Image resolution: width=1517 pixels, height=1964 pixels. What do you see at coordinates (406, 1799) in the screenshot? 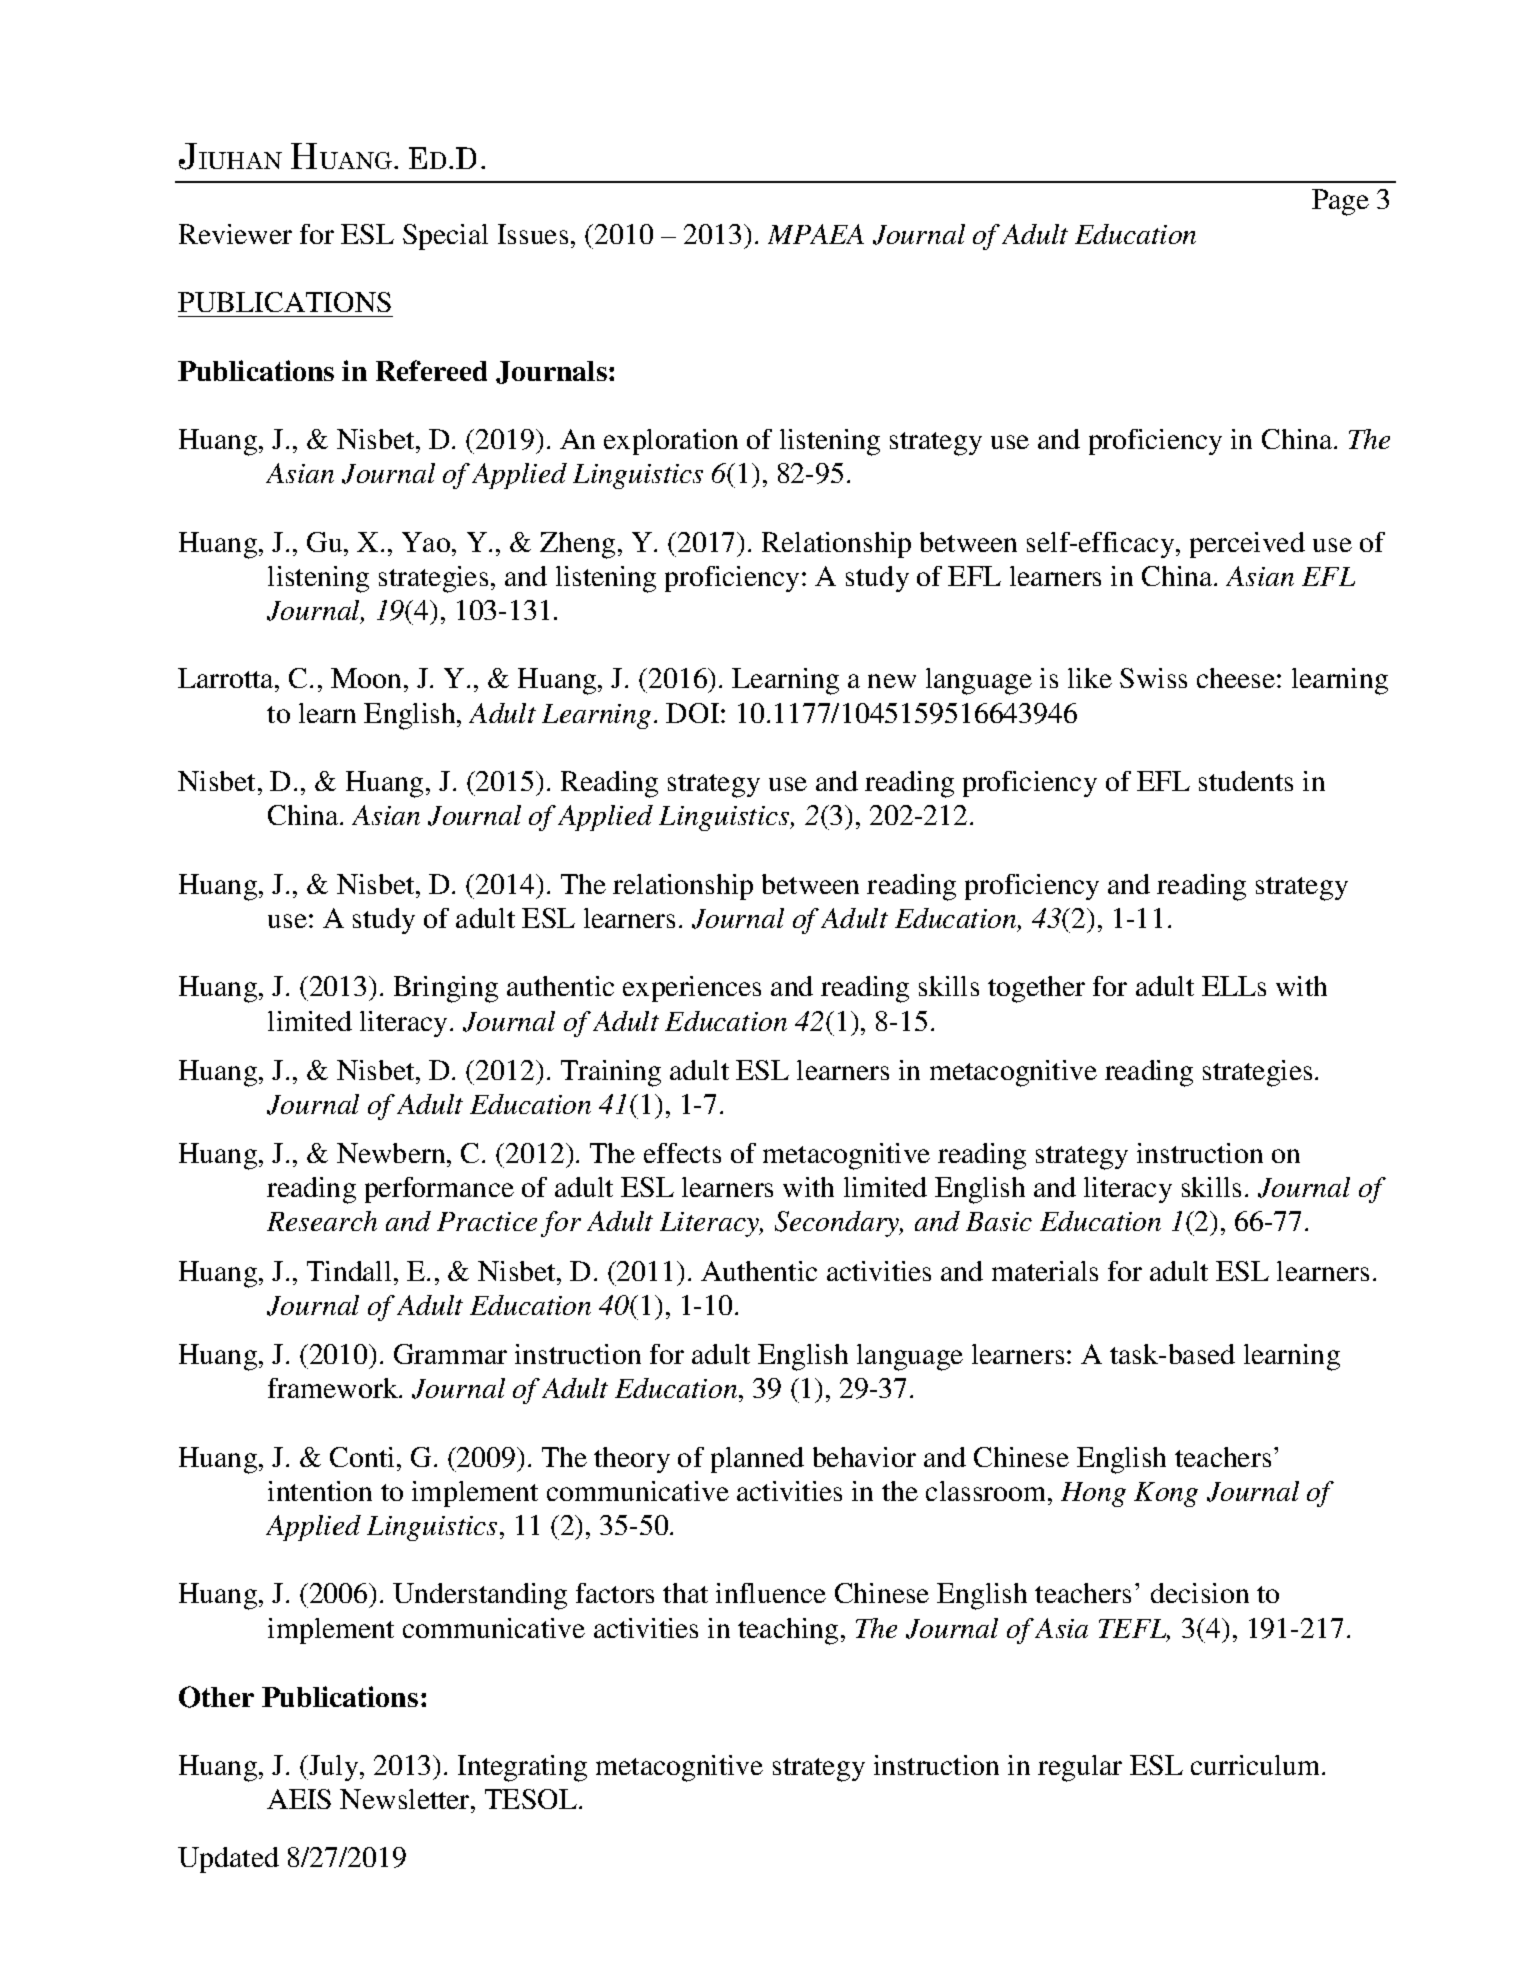
I see `Newsletter` at bounding box center [406, 1799].
